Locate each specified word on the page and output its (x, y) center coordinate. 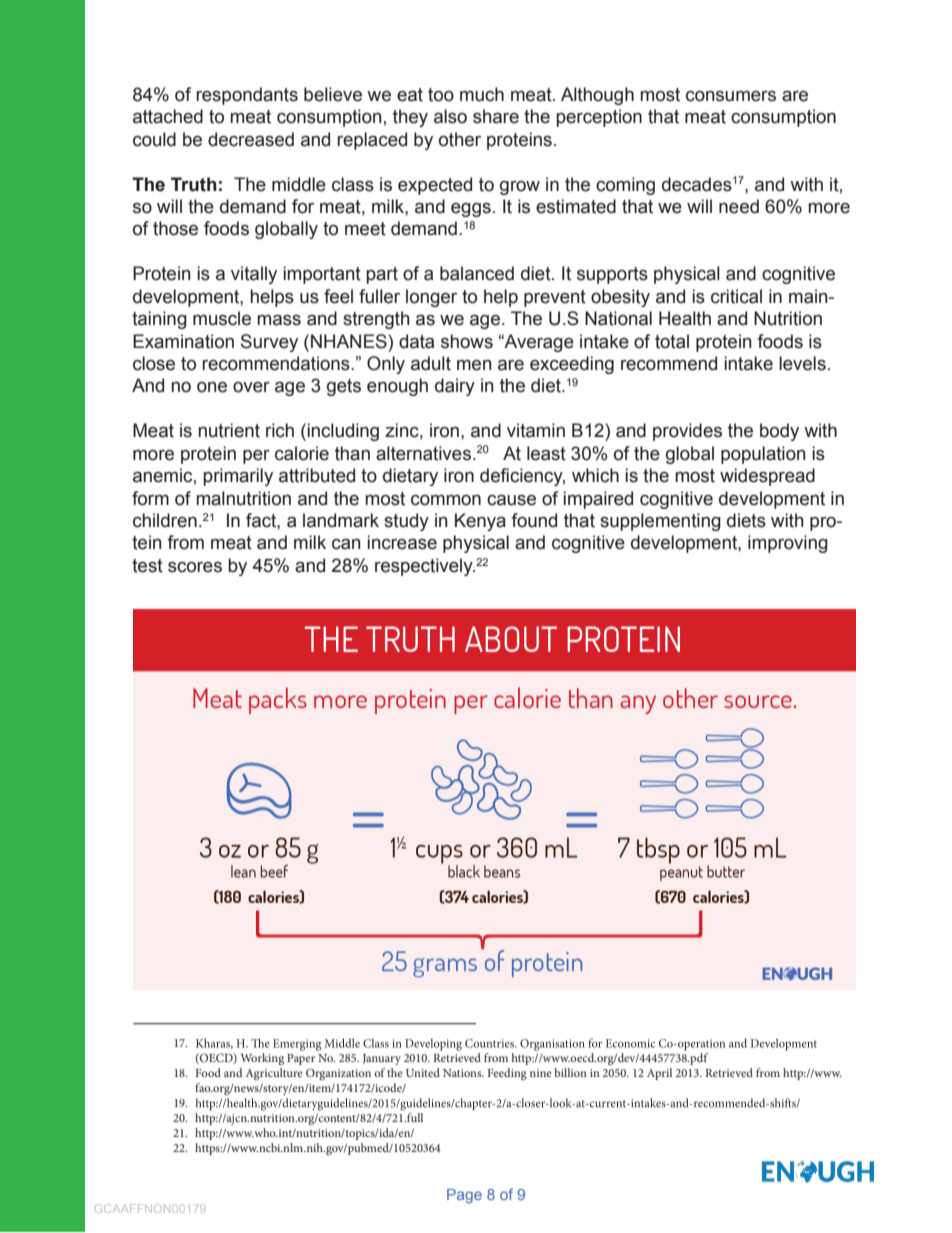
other (460, 139)
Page (464, 1196)
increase (402, 542)
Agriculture (274, 1074)
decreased (251, 139)
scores (195, 567)
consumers (731, 96)
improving (788, 544)
